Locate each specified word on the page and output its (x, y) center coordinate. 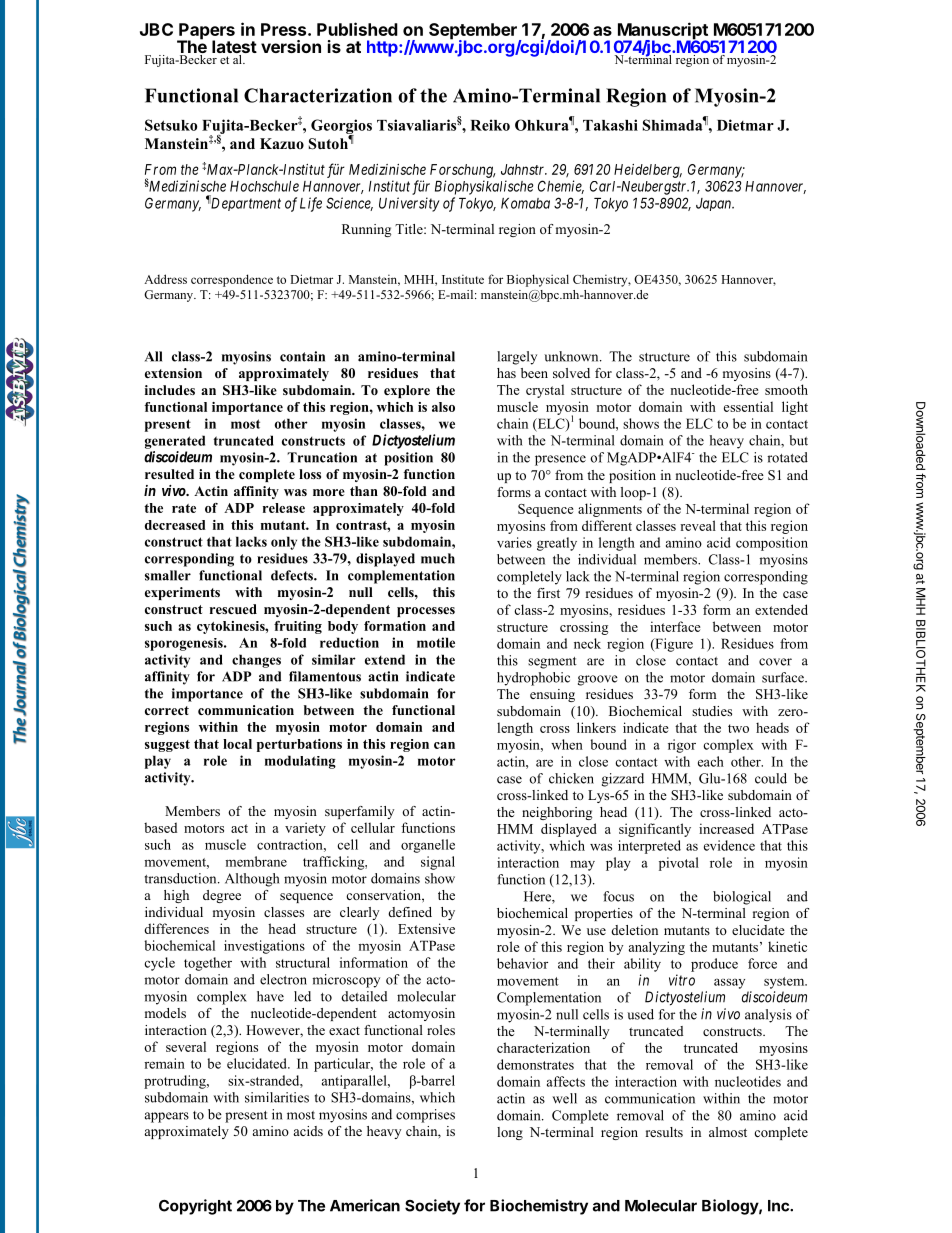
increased (726, 828)
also (443, 407)
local (237, 744)
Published (357, 29)
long (510, 1133)
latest (234, 48)
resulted (169, 474)
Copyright (195, 1207)
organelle (428, 846)
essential (748, 406)
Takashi (610, 125)
